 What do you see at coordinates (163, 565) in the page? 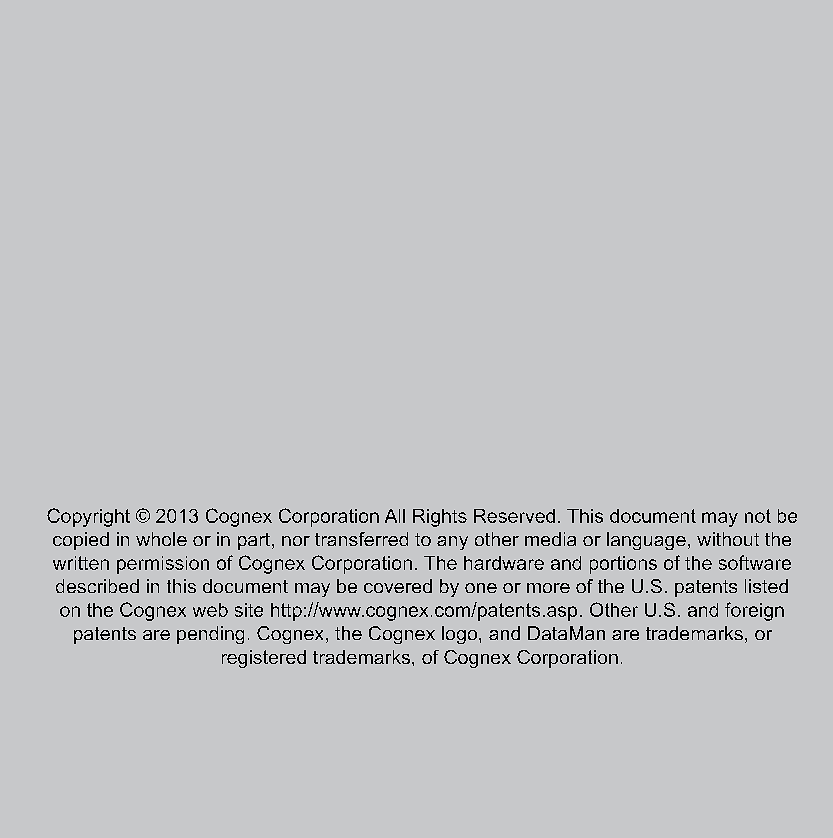
I see `permission` at bounding box center [163, 565].
